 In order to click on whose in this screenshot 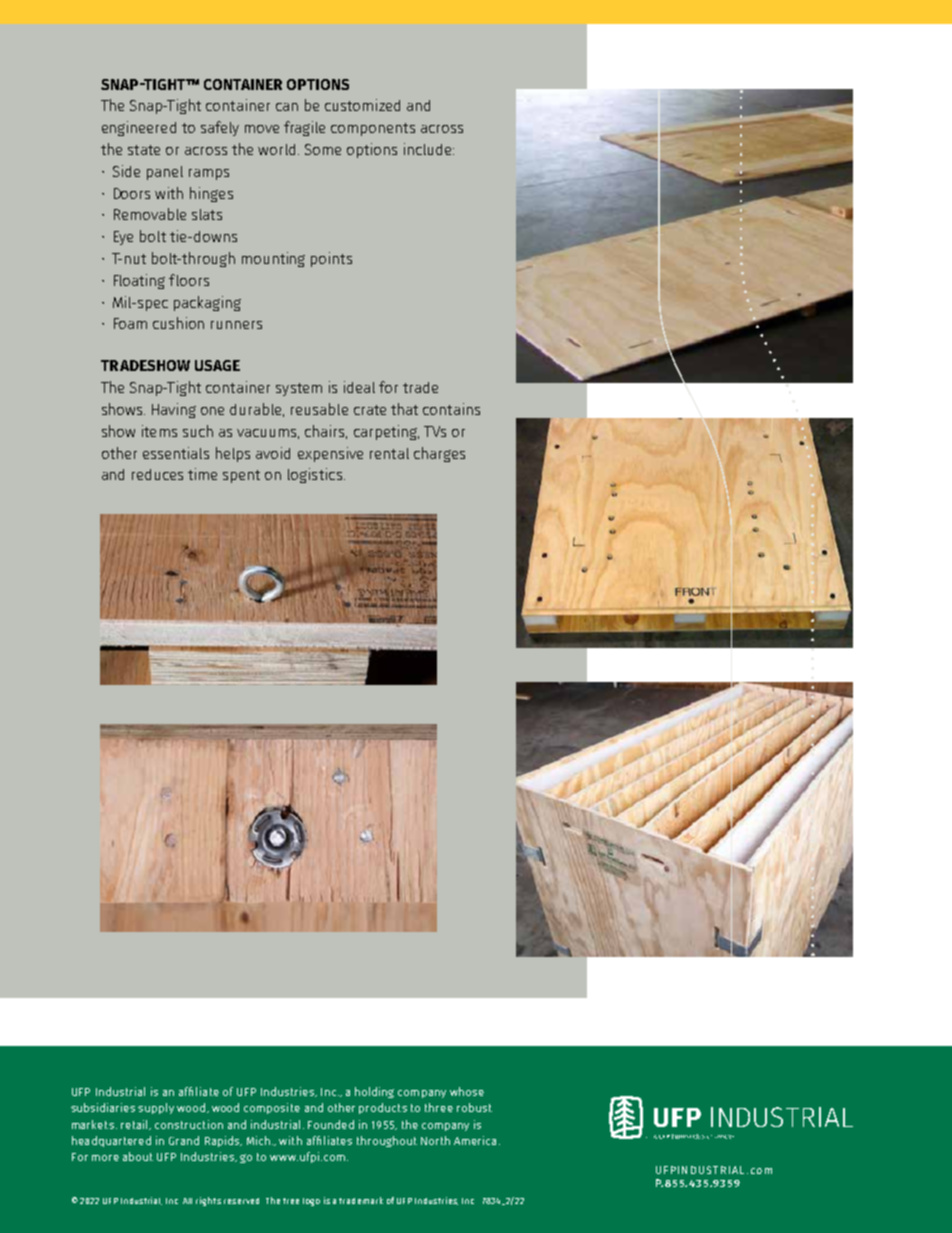, I will do `click(467, 1091)`.
